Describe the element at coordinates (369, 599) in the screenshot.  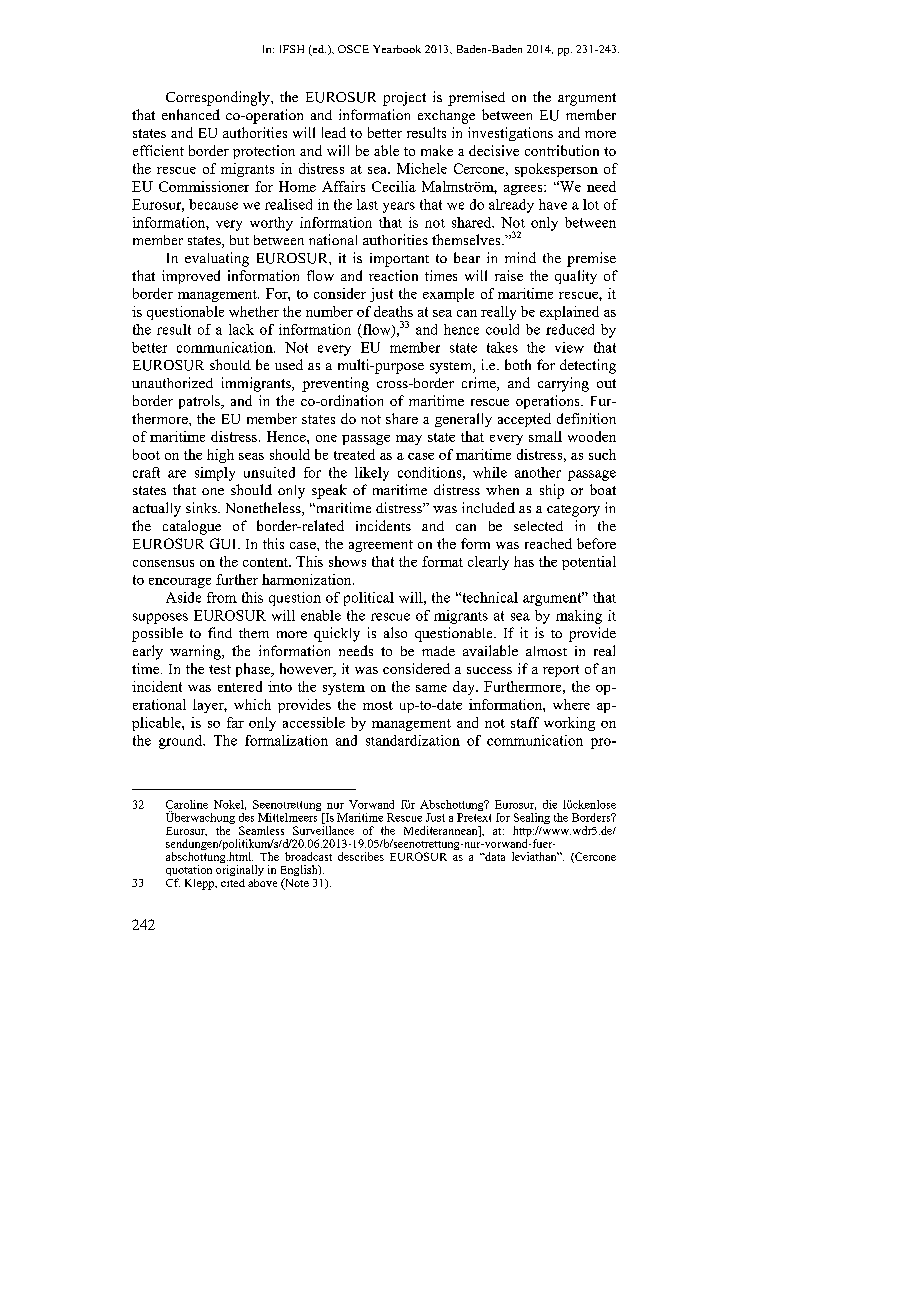
I see `political` at that location.
